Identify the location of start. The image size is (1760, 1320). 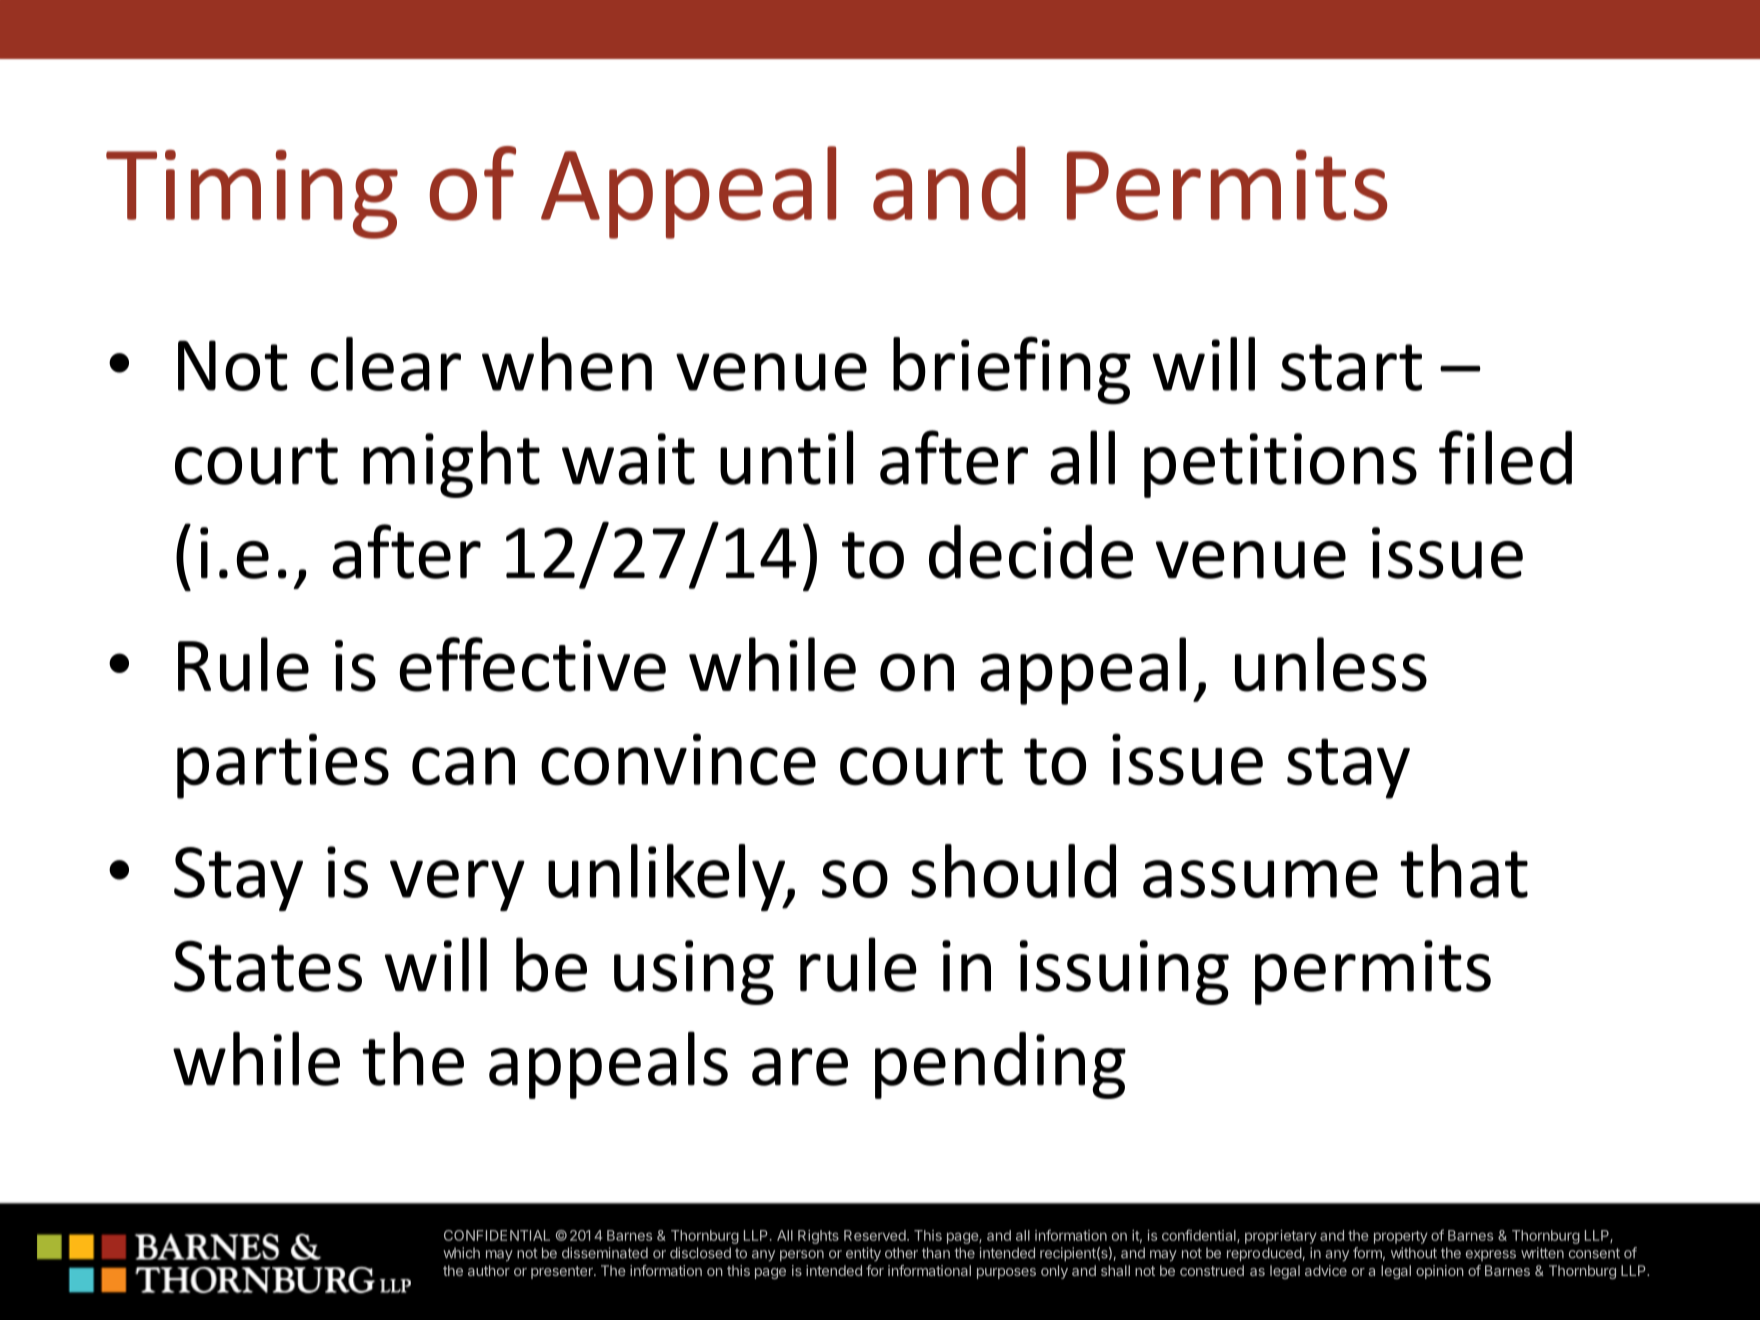
(1351, 367).
